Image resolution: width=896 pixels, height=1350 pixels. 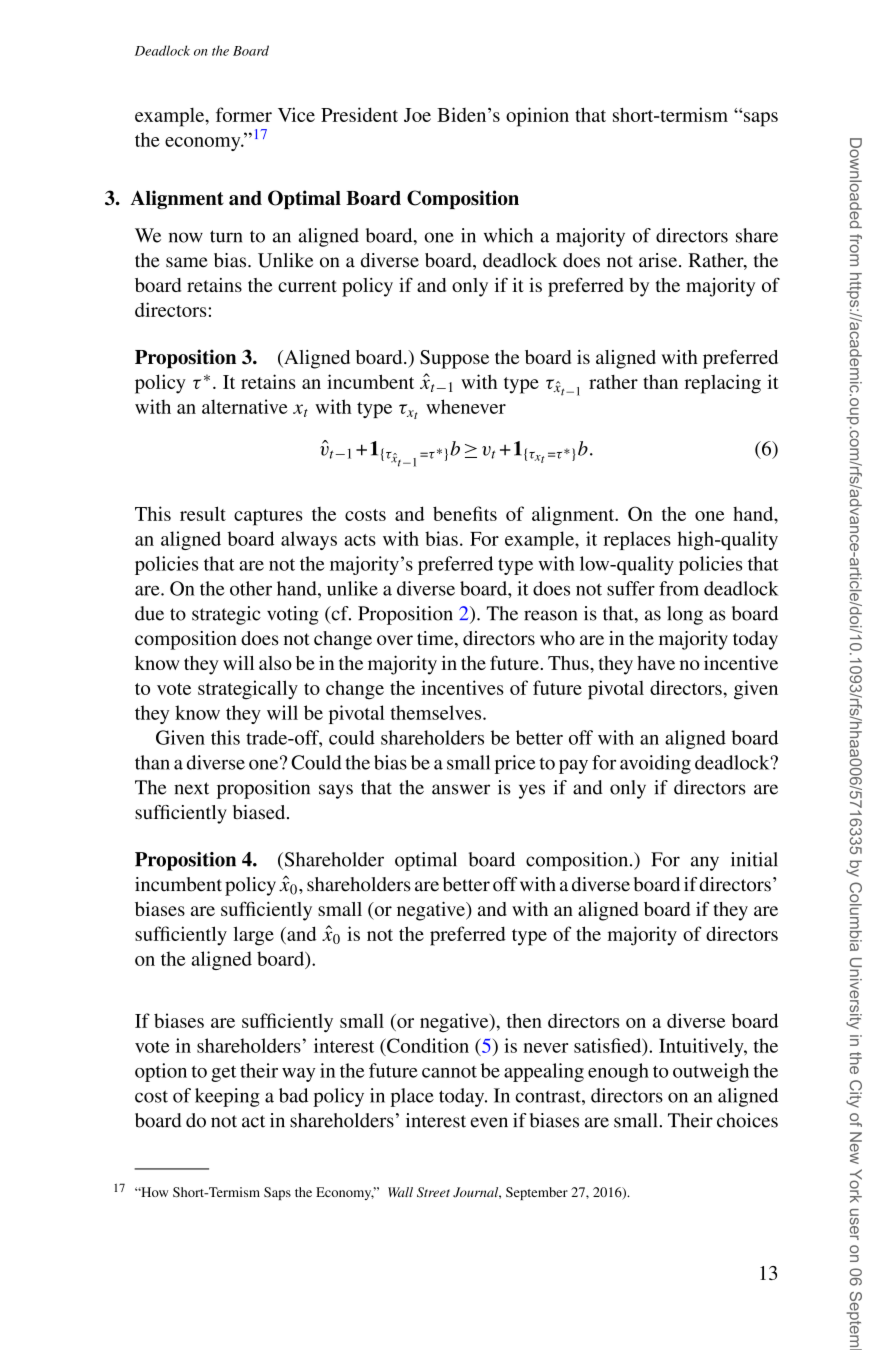 What do you see at coordinates (417, 115) in the screenshot?
I see `Joe` at bounding box center [417, 115].
